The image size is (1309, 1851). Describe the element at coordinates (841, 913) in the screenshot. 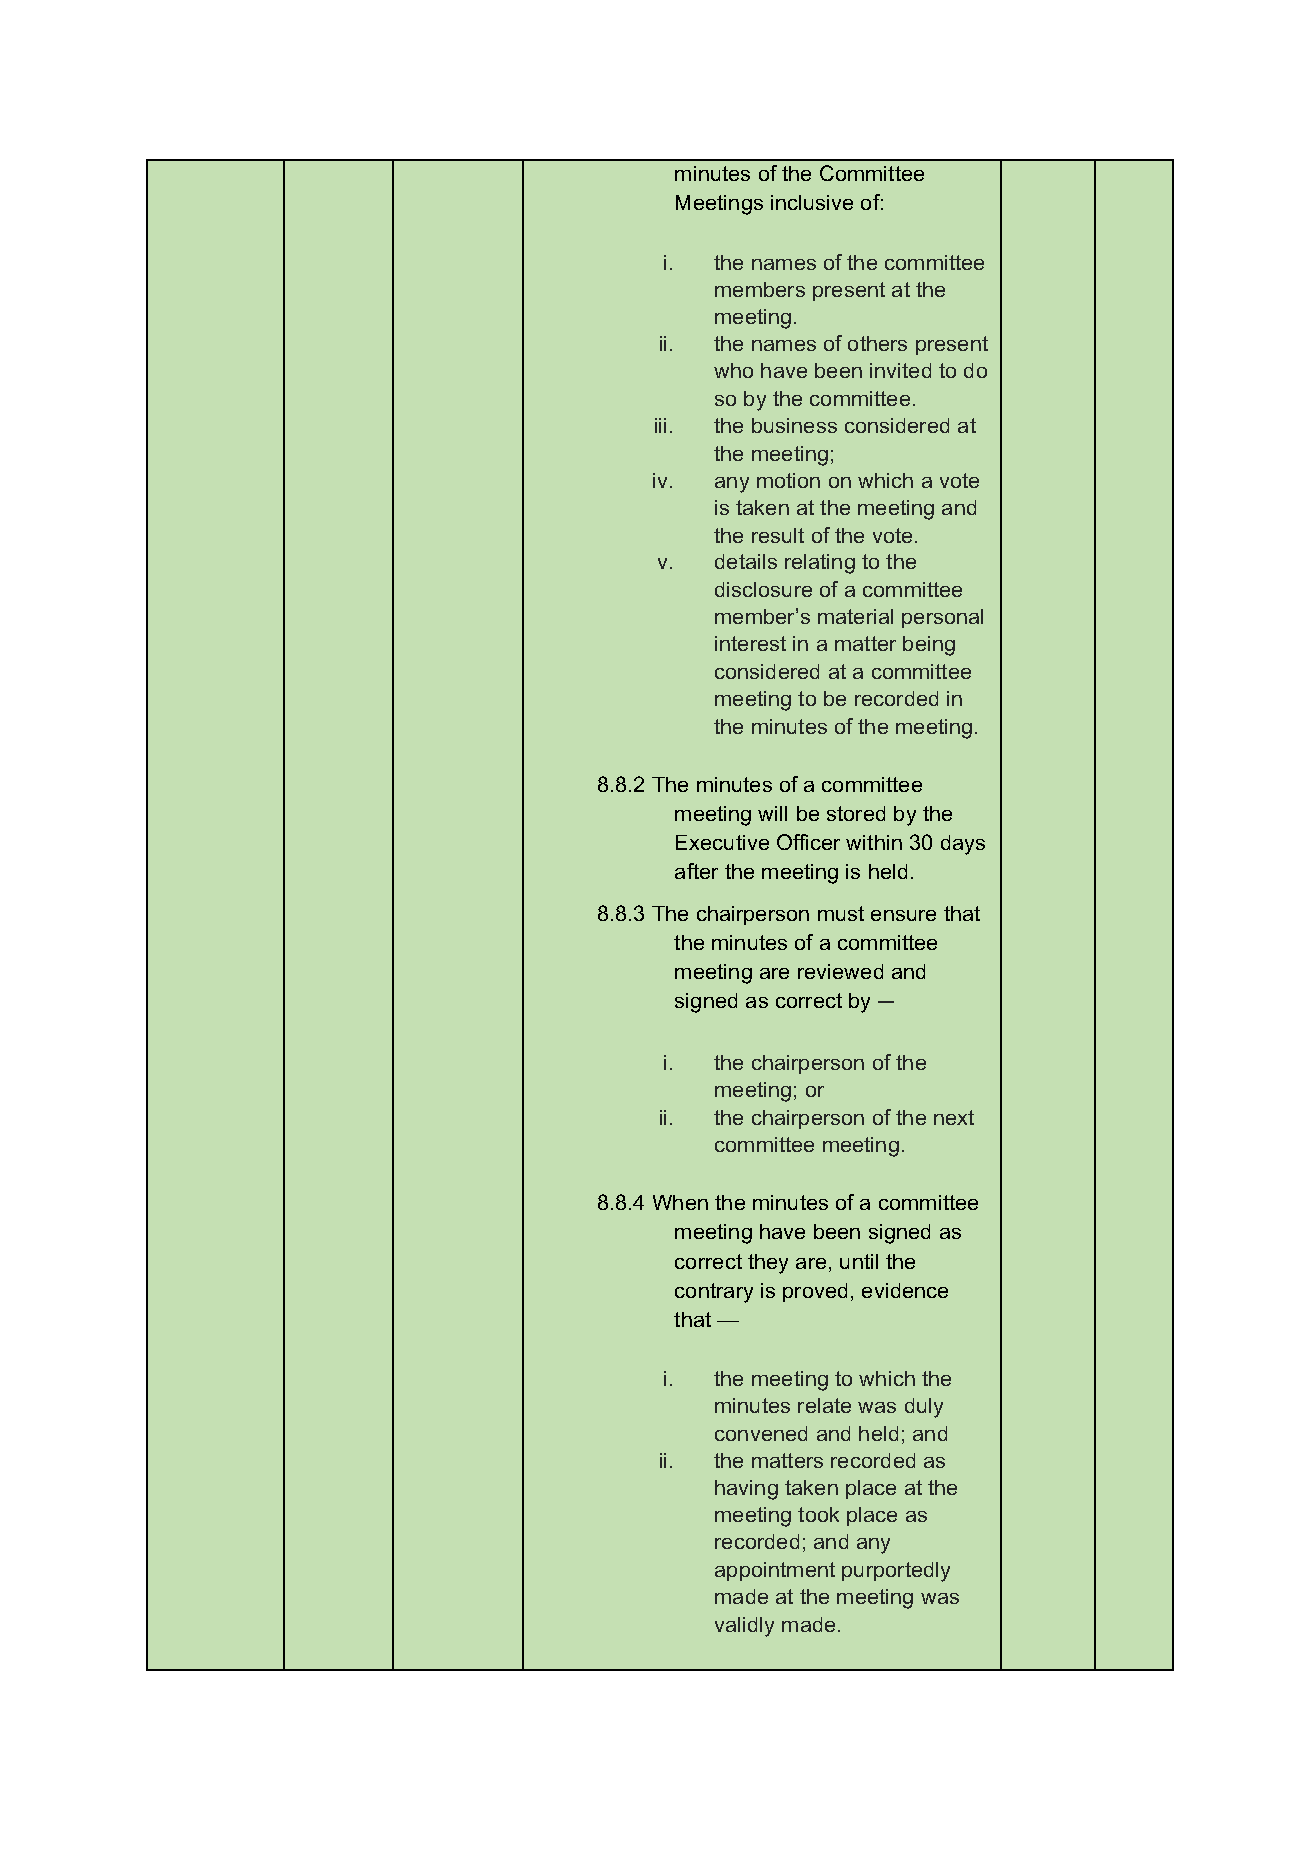

I see `must` at that location.
